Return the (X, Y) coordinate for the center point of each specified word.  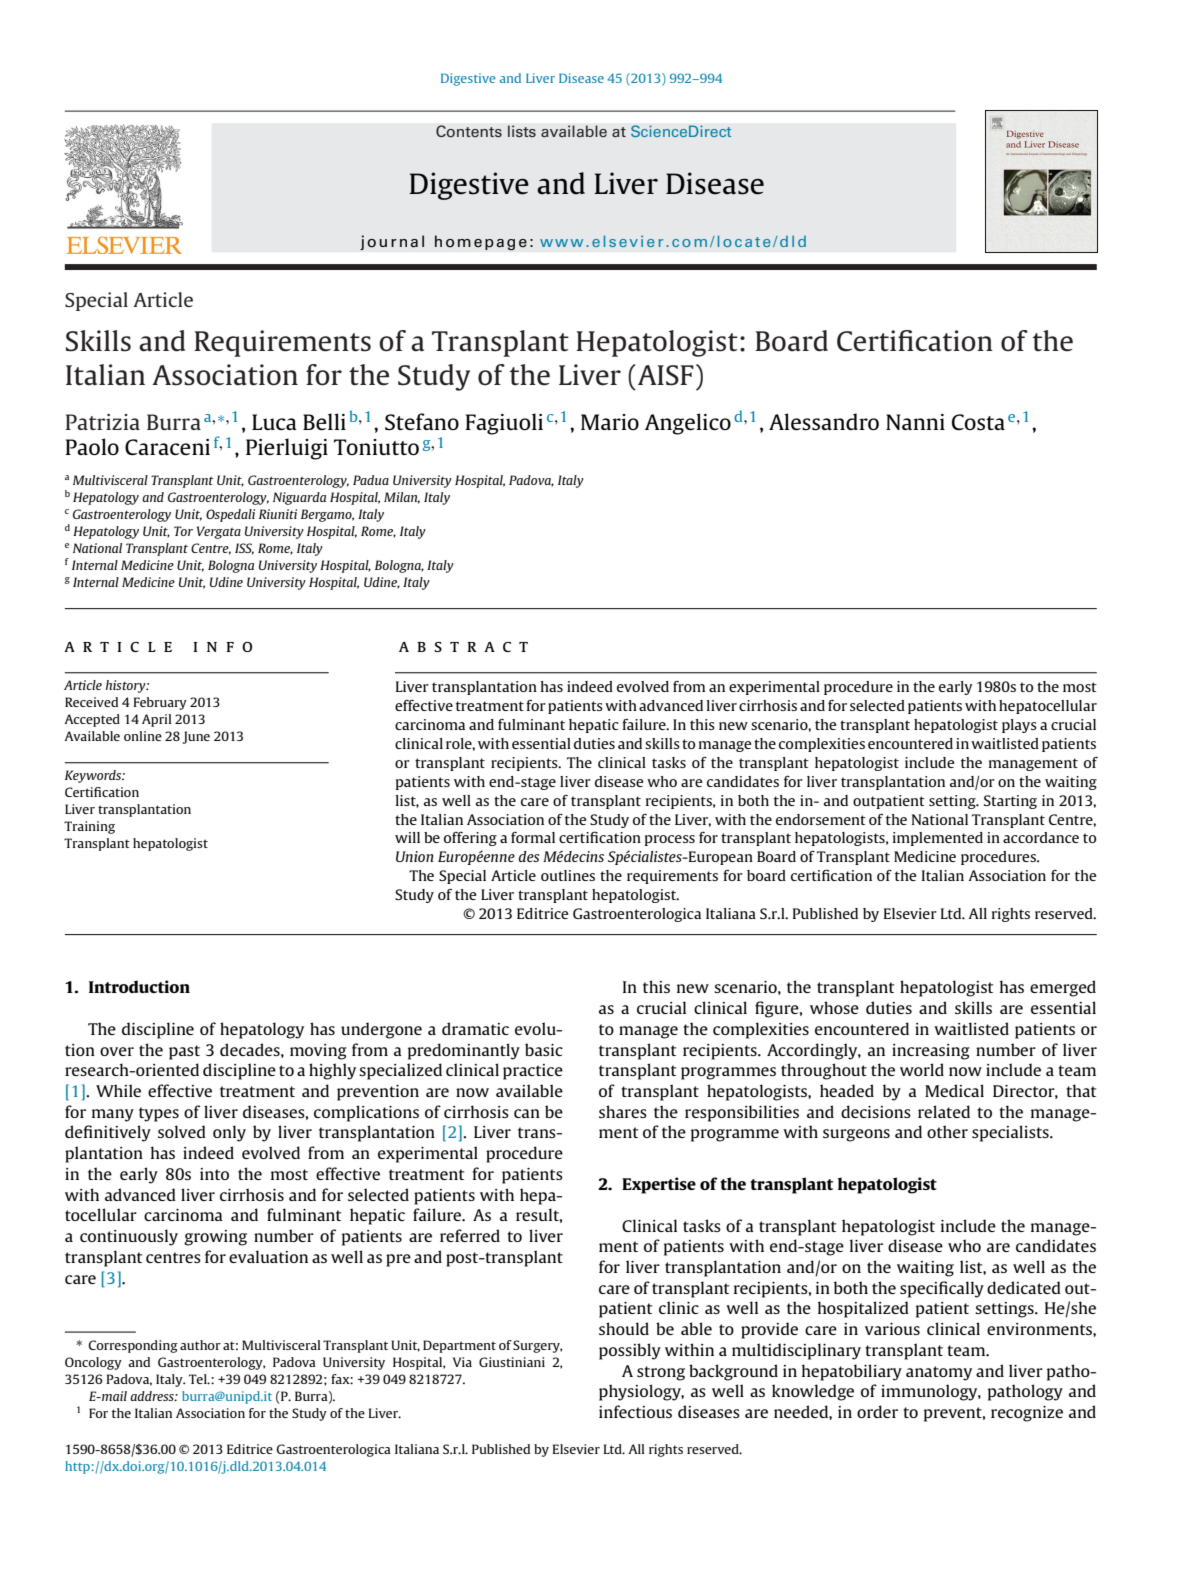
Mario (610, 422)
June (196, 737)
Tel (199, 1379)
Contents (469, 131)
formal (533, 837)
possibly (630, 1351)
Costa (978, 422)
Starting (1010, 802)
